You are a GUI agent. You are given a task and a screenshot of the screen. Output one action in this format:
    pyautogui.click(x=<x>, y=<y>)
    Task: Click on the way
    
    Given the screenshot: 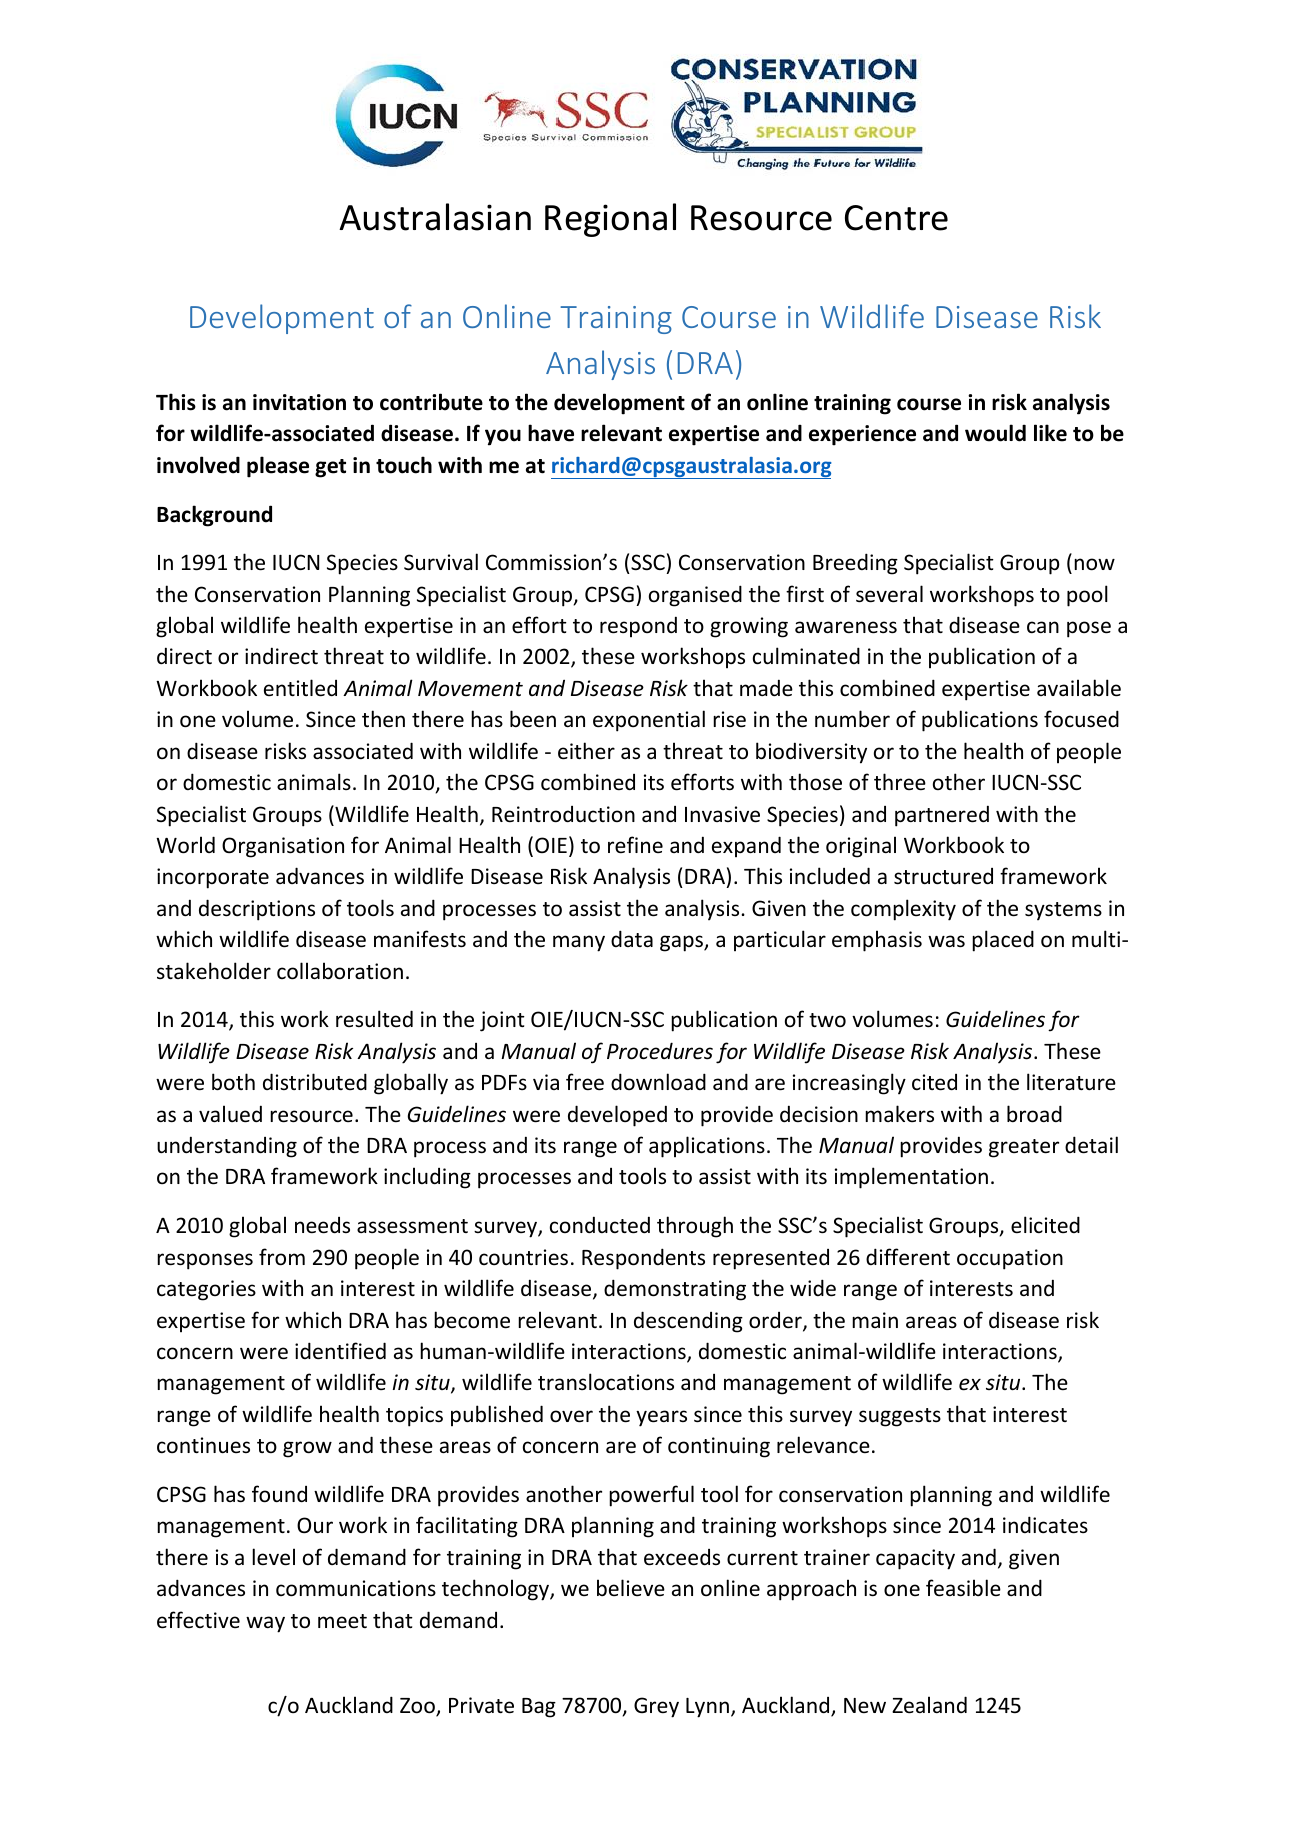 What is the action you would take?
    pyautogui.click(x=265, y=1624)
